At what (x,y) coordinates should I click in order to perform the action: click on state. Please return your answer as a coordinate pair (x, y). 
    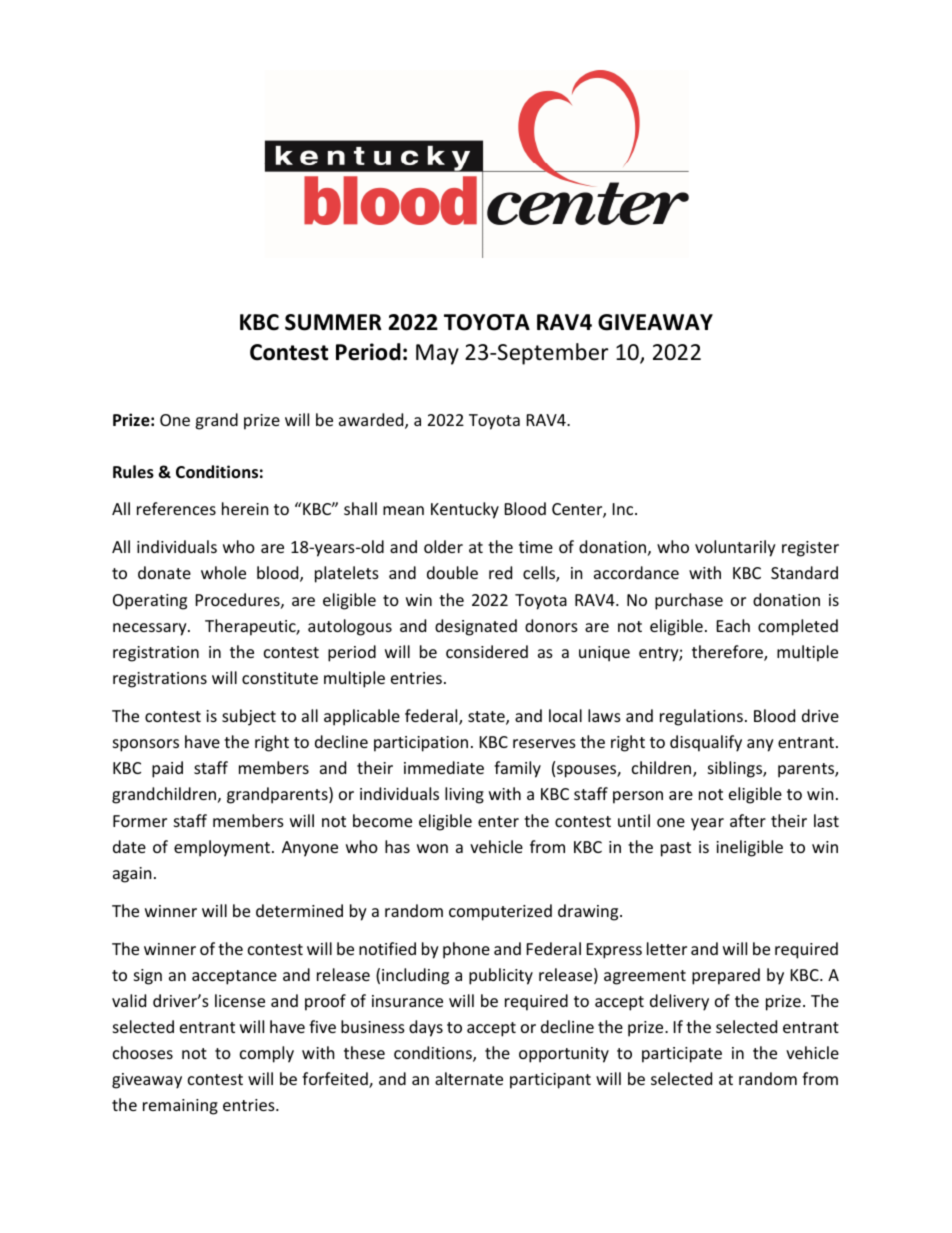
    Looking at the image, I should click on (487, 718).
